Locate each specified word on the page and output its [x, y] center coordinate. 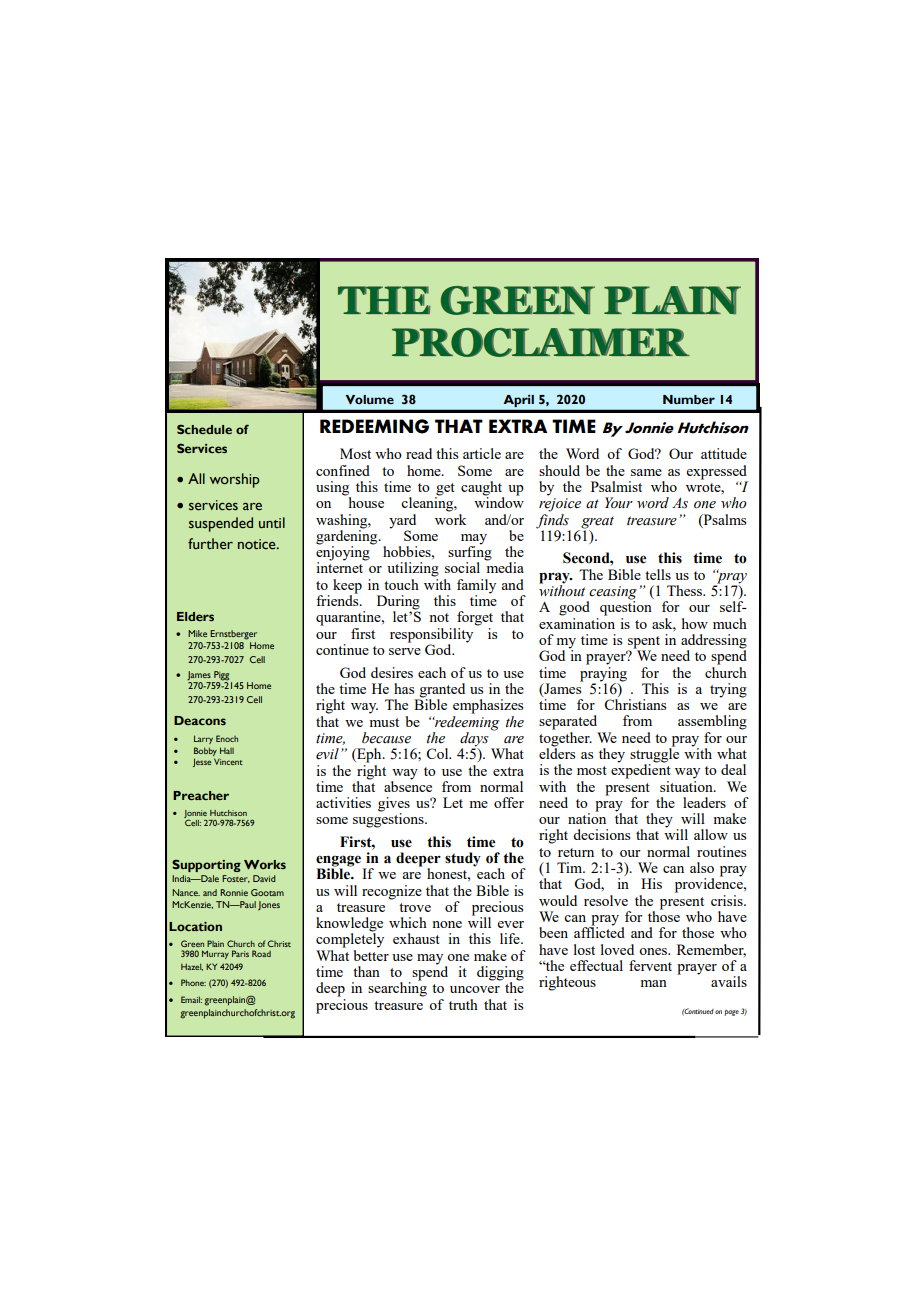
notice [258, 544]
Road [261, 953]
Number [689, 399]
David [264, 878]
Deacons [200, 720]
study [463, 859]
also [702, 867]
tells [658, 574]
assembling [712, 722]
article [482, 453]
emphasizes [488, 706]
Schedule [204, 429]
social [462, 567]
